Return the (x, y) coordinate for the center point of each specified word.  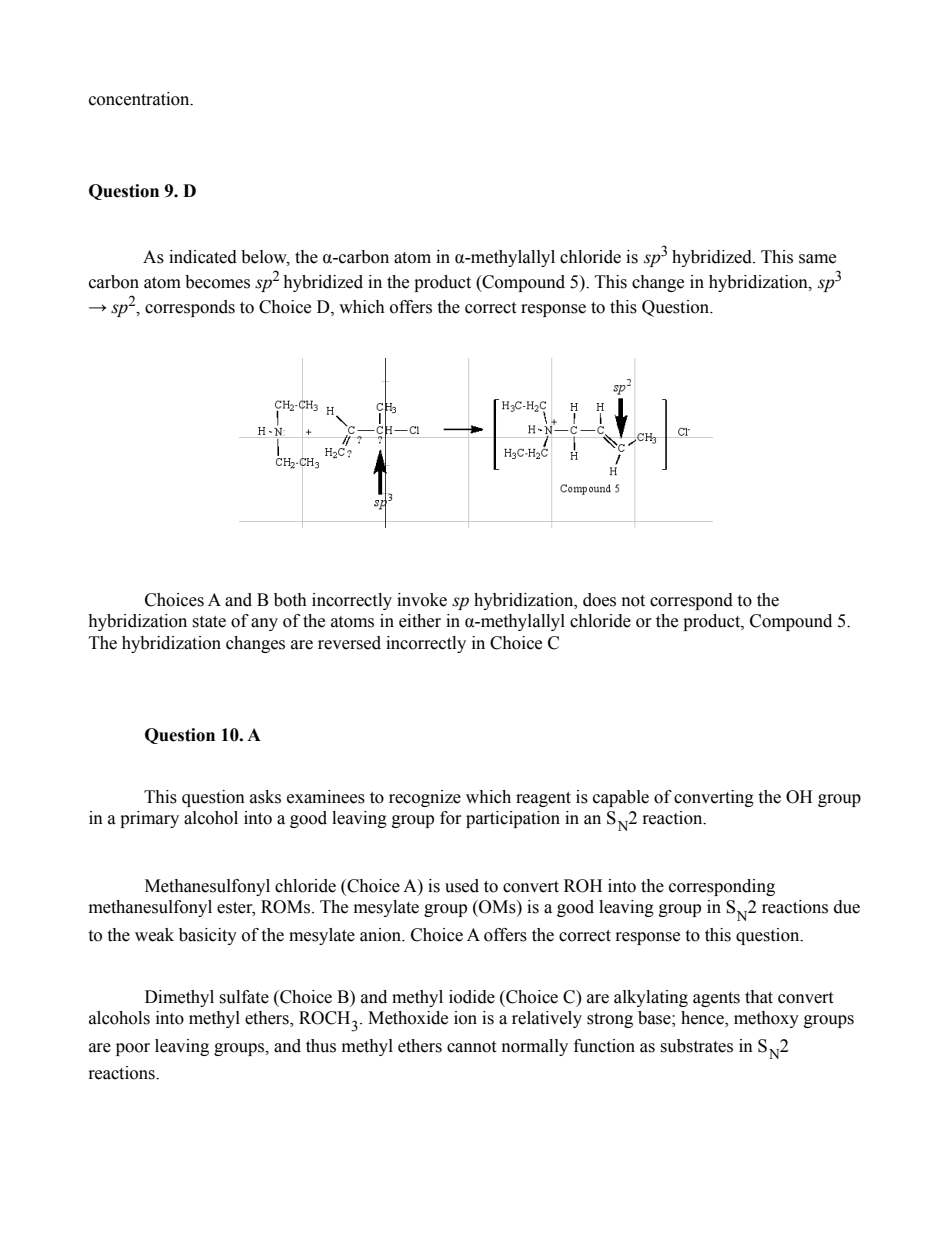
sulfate (244, 997)
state (209, 622)
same (817, 259)
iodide (472, 997)
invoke (422, 600)
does (599, 600)
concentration (140, 99)
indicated (203, 257)
